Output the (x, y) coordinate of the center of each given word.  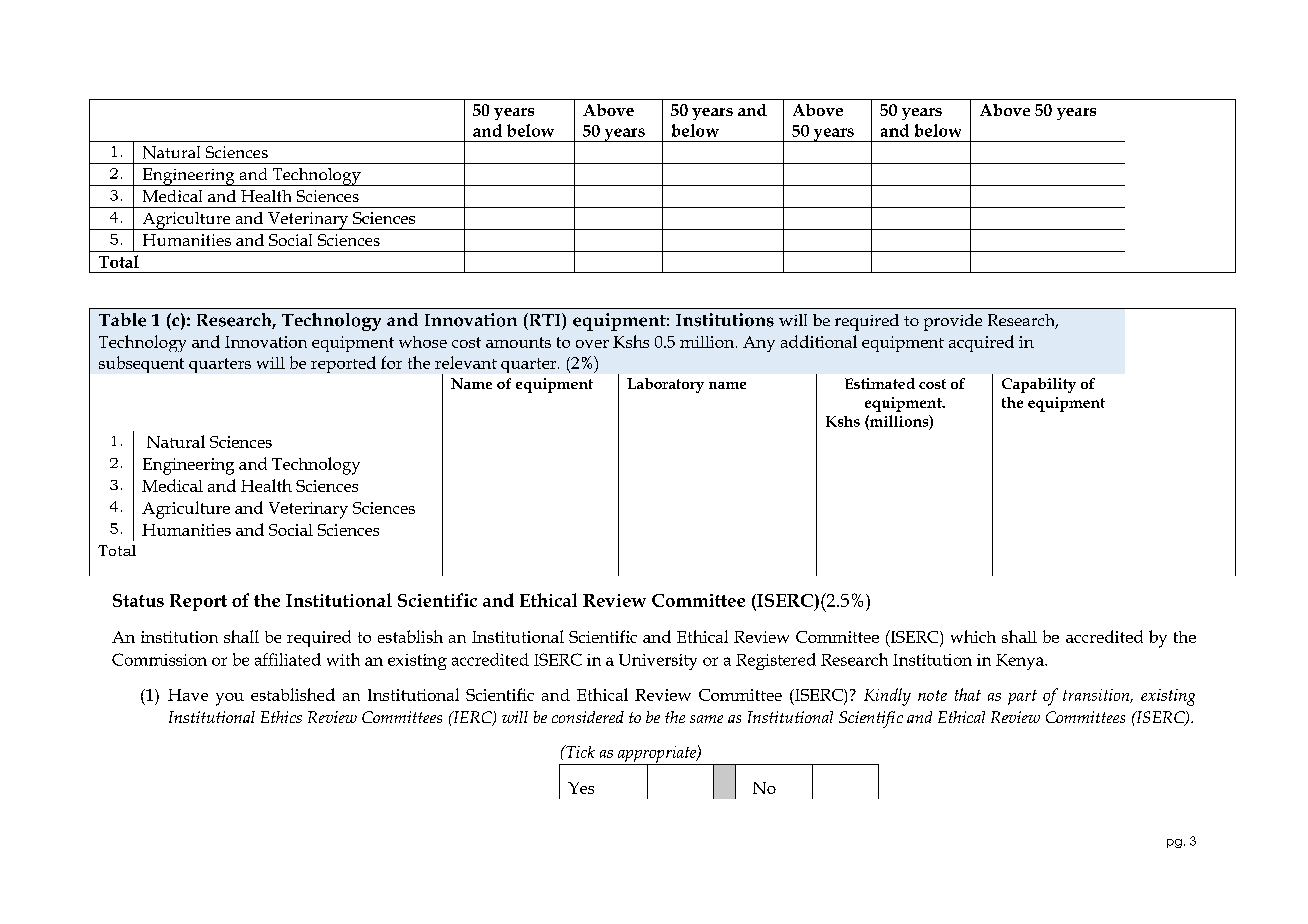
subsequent (141, 364)
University (658, 662)
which (973, 636)
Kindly (887, 697)
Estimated (880, 383)
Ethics (281, 717)
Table (122, 320)
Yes (581, 788)
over (592, 344)
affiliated (288, 659)
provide (953, 322)
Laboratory (665, 385)
